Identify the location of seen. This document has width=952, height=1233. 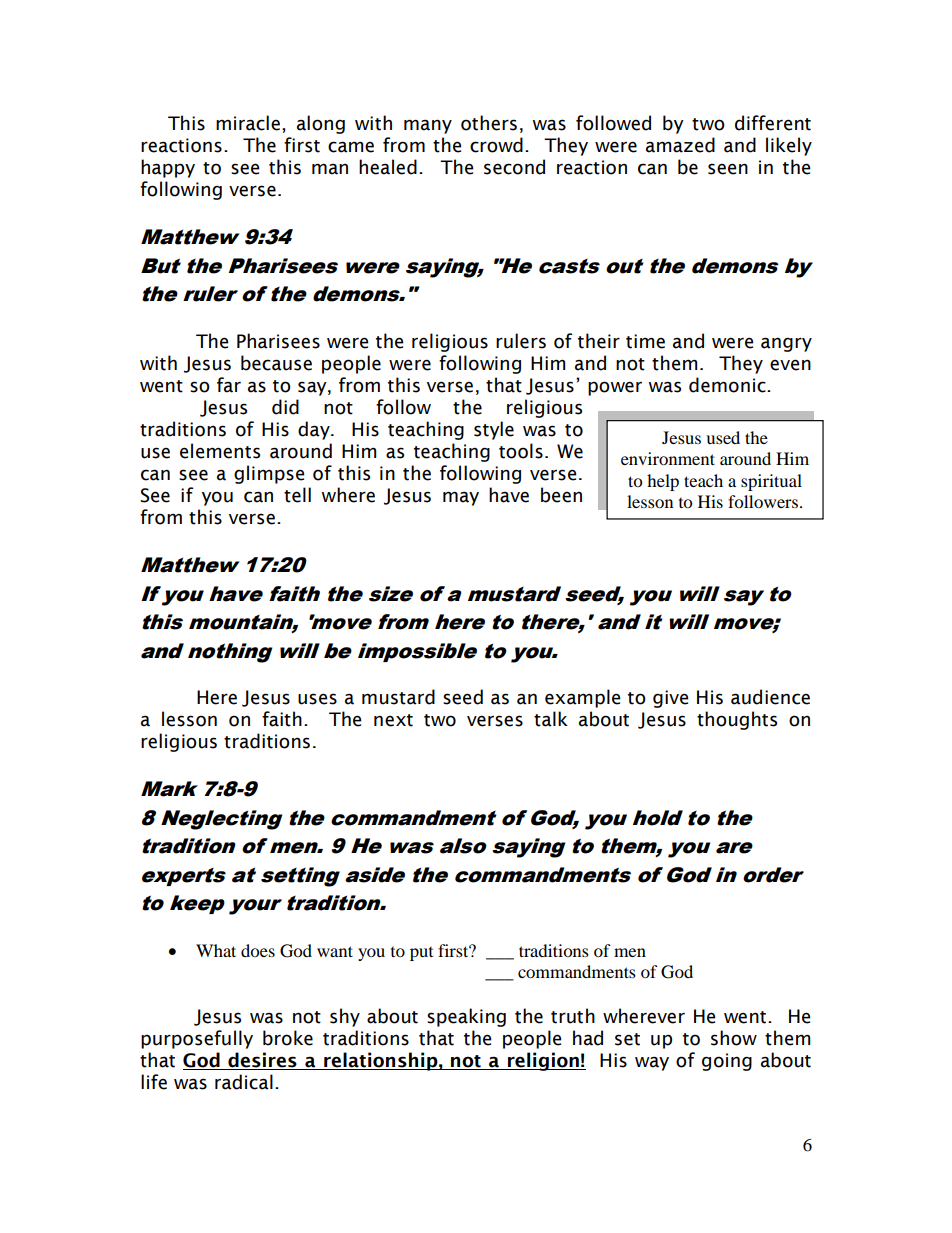
(728, 169).
